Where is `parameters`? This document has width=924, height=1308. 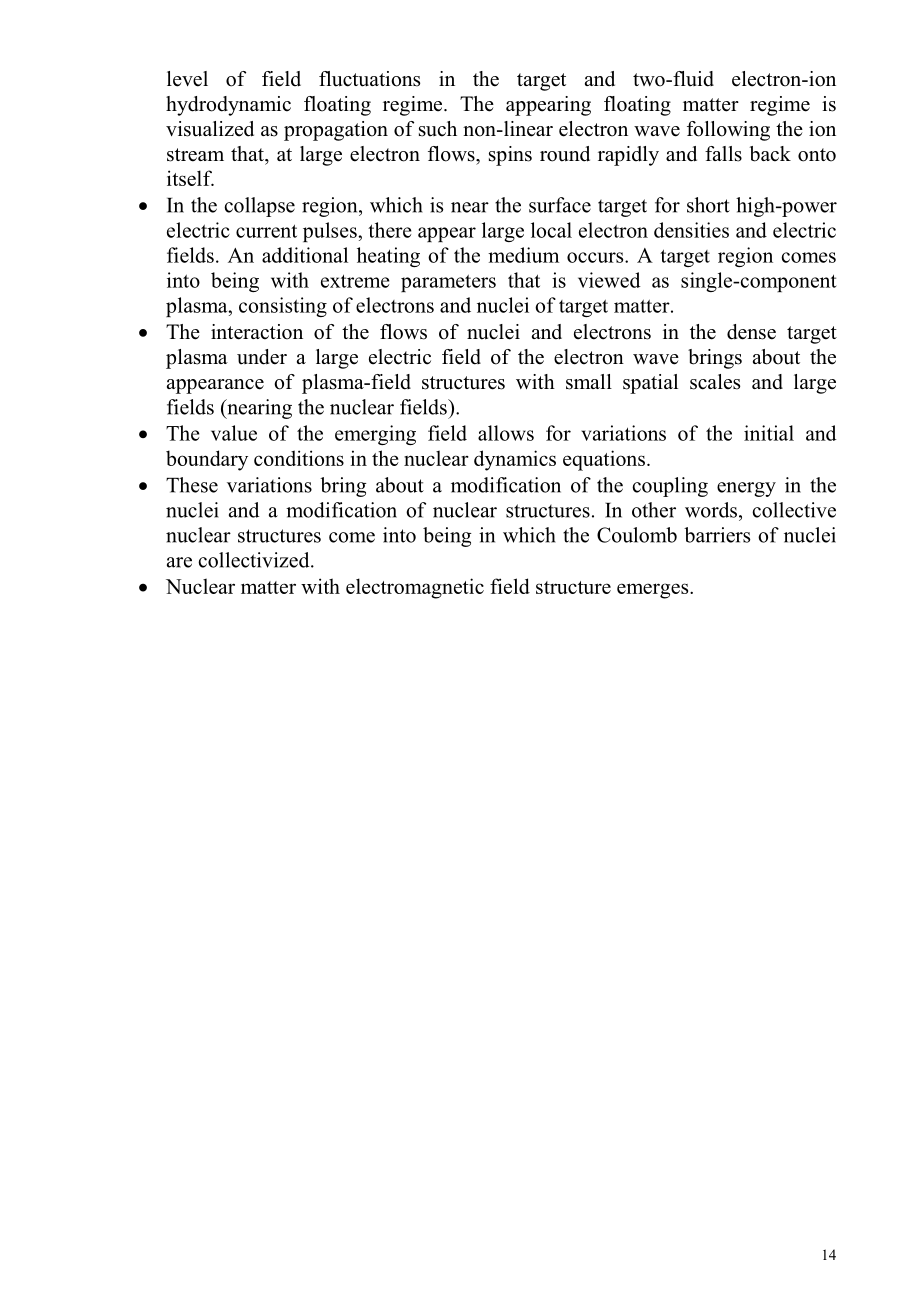
parameters is located at coordinates (448, 283).
